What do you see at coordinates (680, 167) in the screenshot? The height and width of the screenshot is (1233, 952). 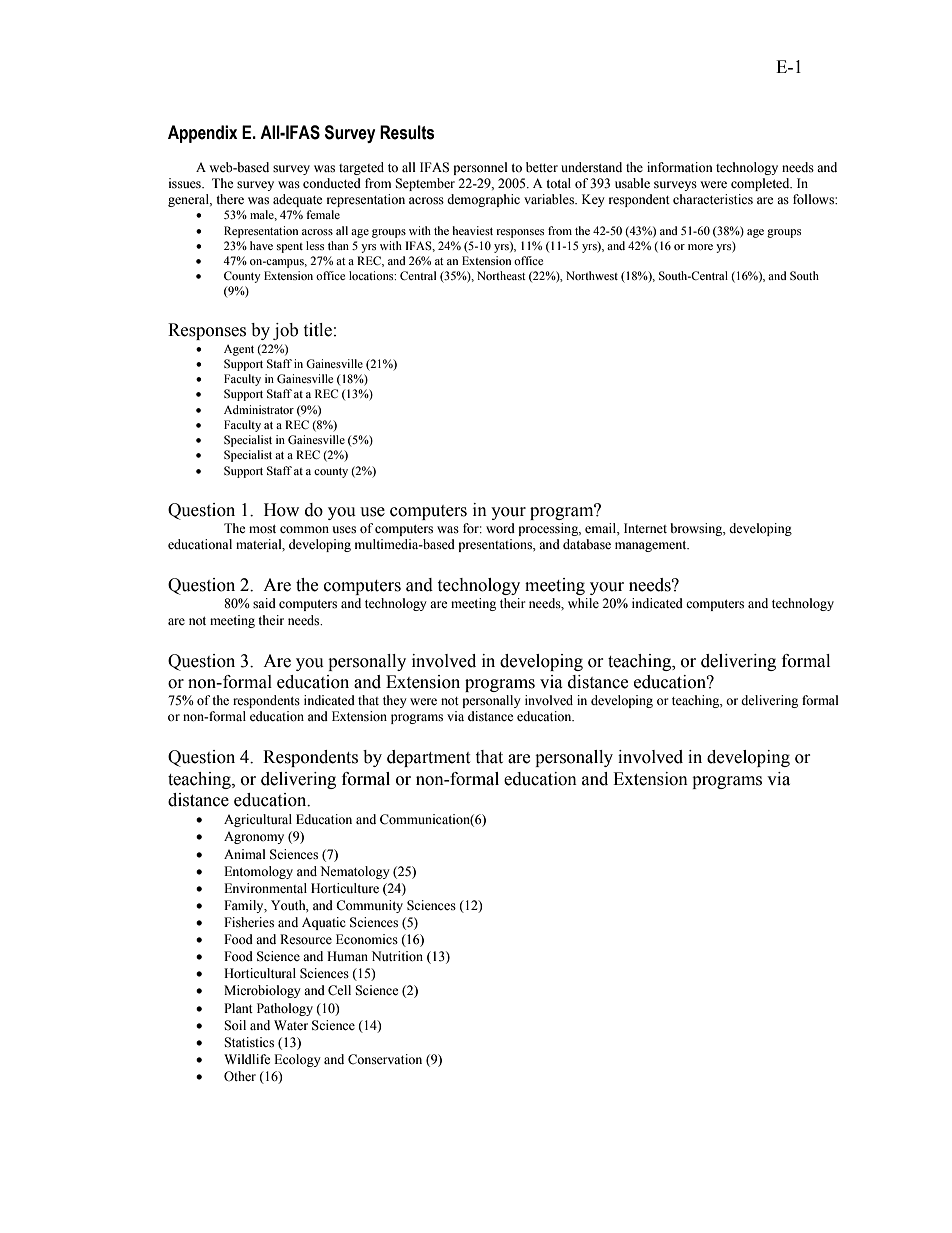 I see `information` at bounding box center [680, 167].
